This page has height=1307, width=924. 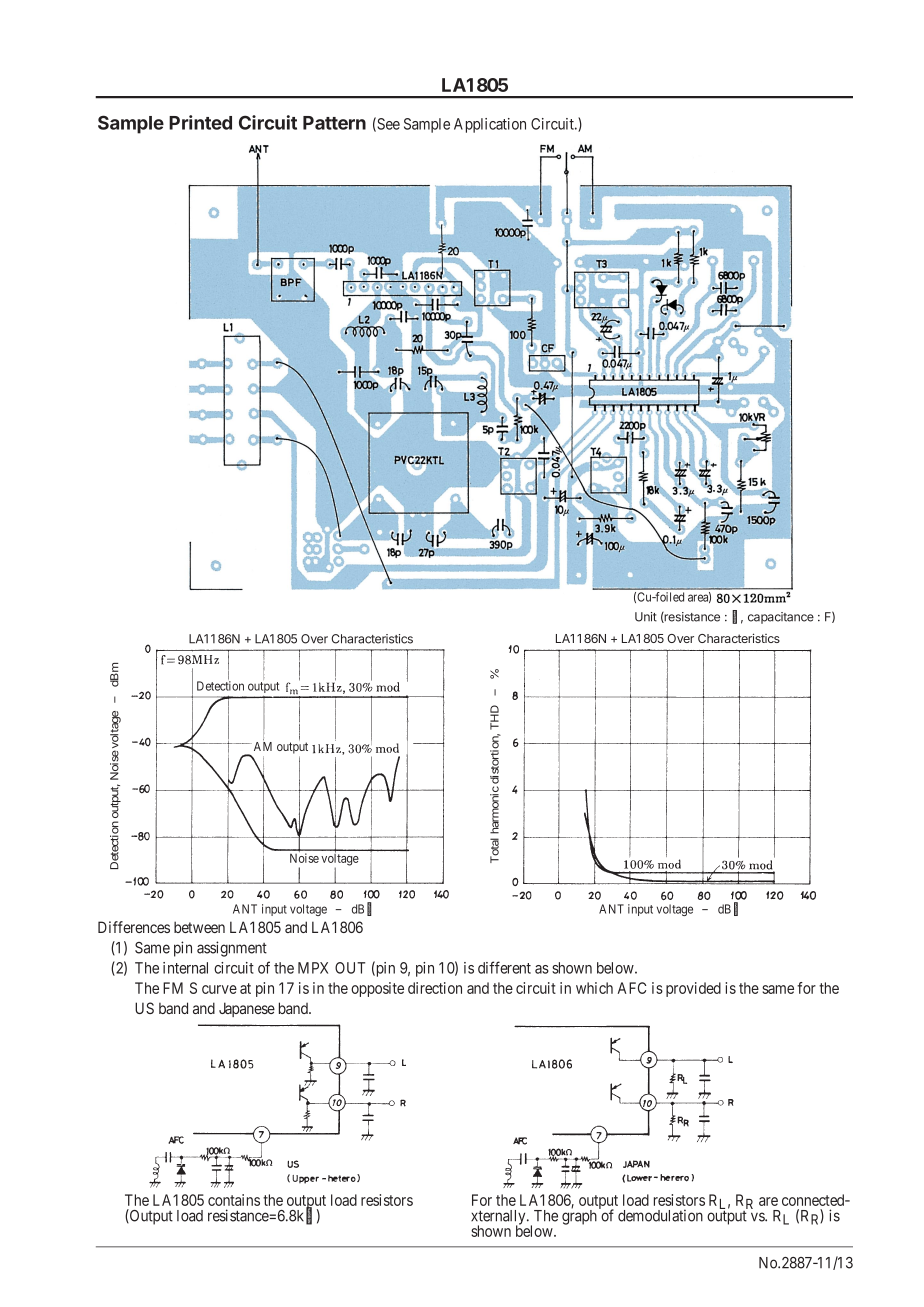 What do you see at coordinates (504, 967) in the page?
I see `different` at bounding box center [504, 967].
